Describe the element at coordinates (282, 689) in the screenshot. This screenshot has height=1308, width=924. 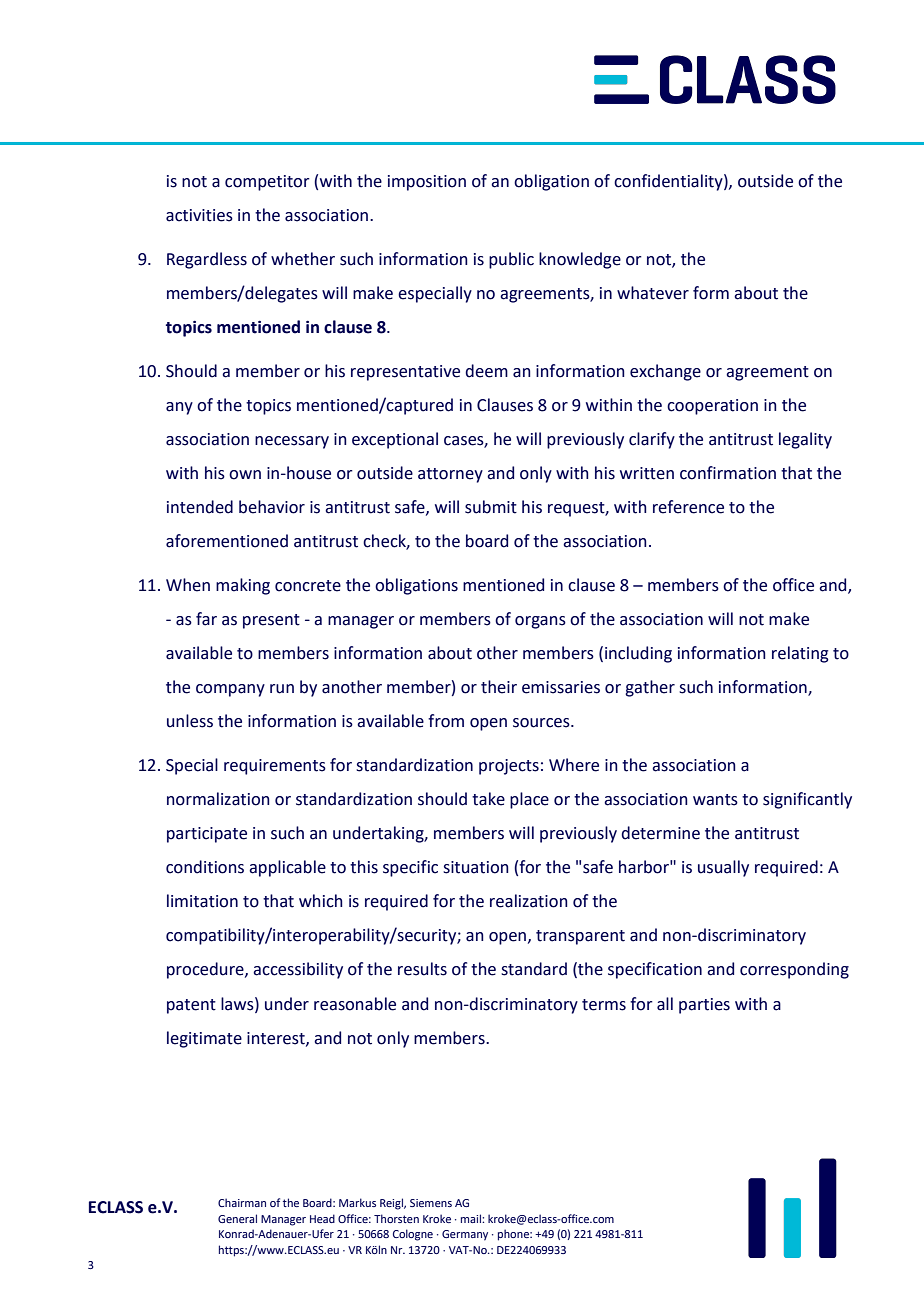
I see `run` at that location.
